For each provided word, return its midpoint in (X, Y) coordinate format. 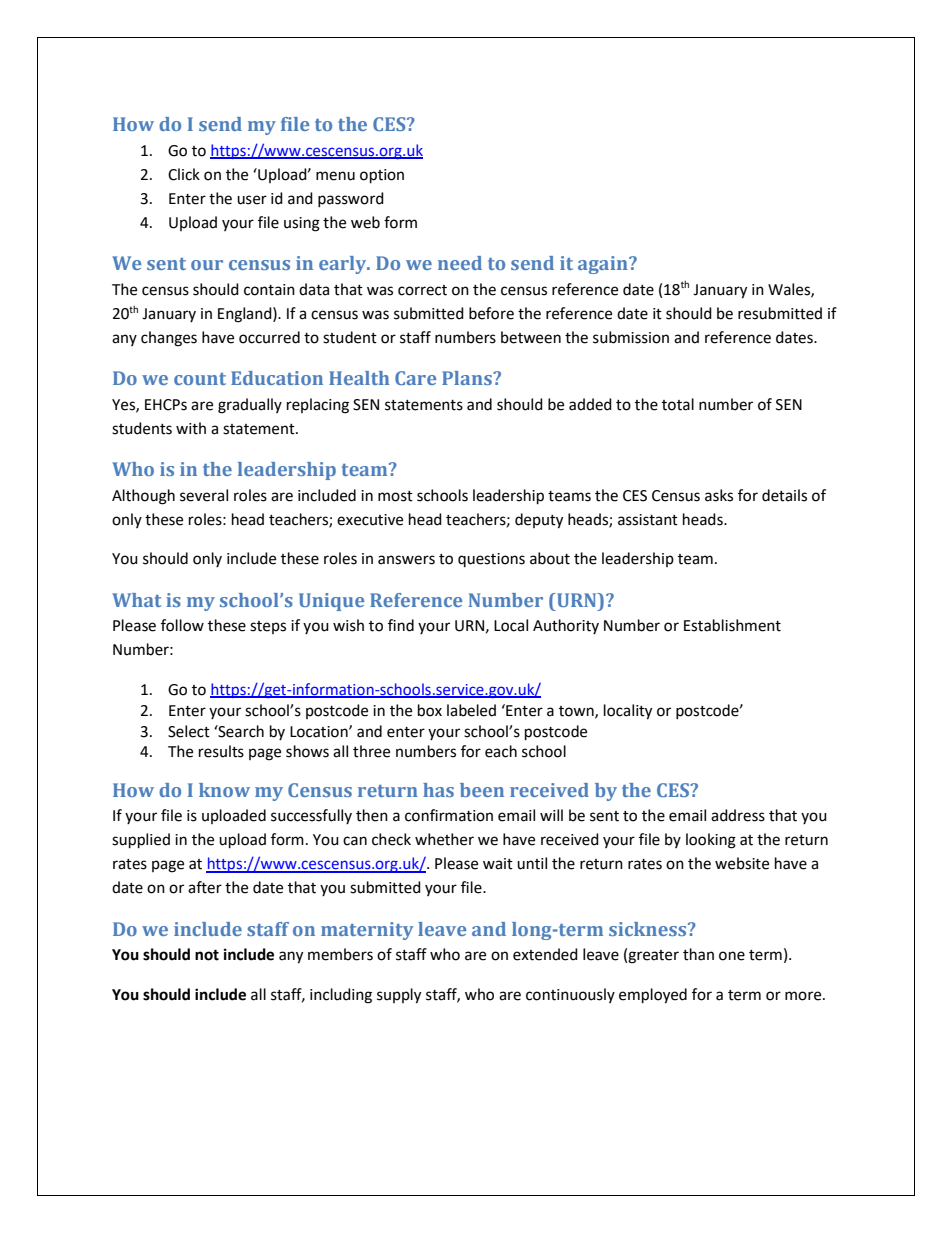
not (207, 955)
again (604, 265)
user (252, 200)
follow (182, 625)
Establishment (732, 625)
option (382, 176)
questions (491, 560)
